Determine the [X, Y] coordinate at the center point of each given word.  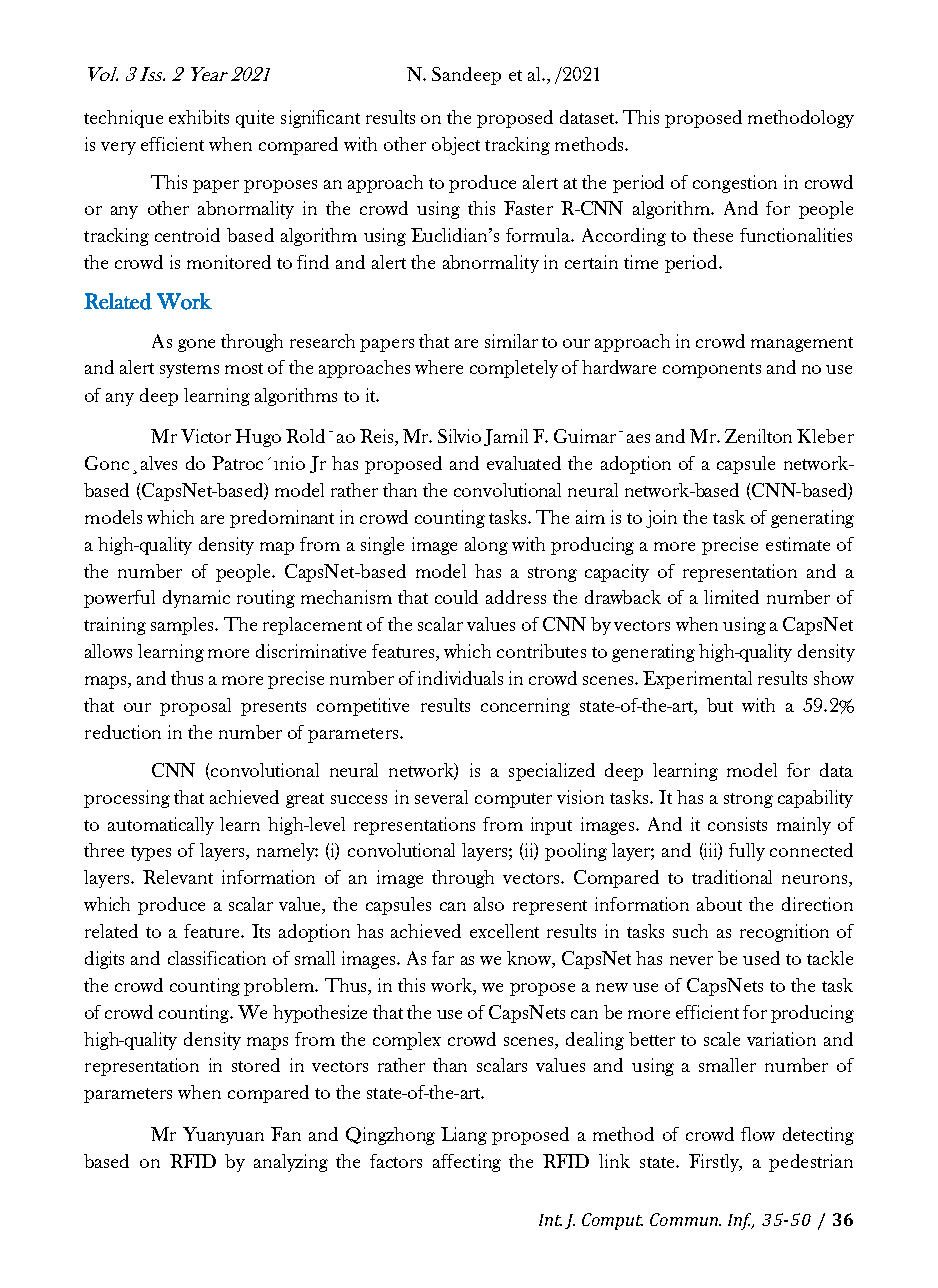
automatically [161, 826]
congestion [735, 184]
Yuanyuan [223, 1136]
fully [747, 852]
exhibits [199, 117]
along [486, 546]
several [441, 797]
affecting [467, 1163]
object [456, 146]
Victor [206, 436]
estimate [798, 544]
